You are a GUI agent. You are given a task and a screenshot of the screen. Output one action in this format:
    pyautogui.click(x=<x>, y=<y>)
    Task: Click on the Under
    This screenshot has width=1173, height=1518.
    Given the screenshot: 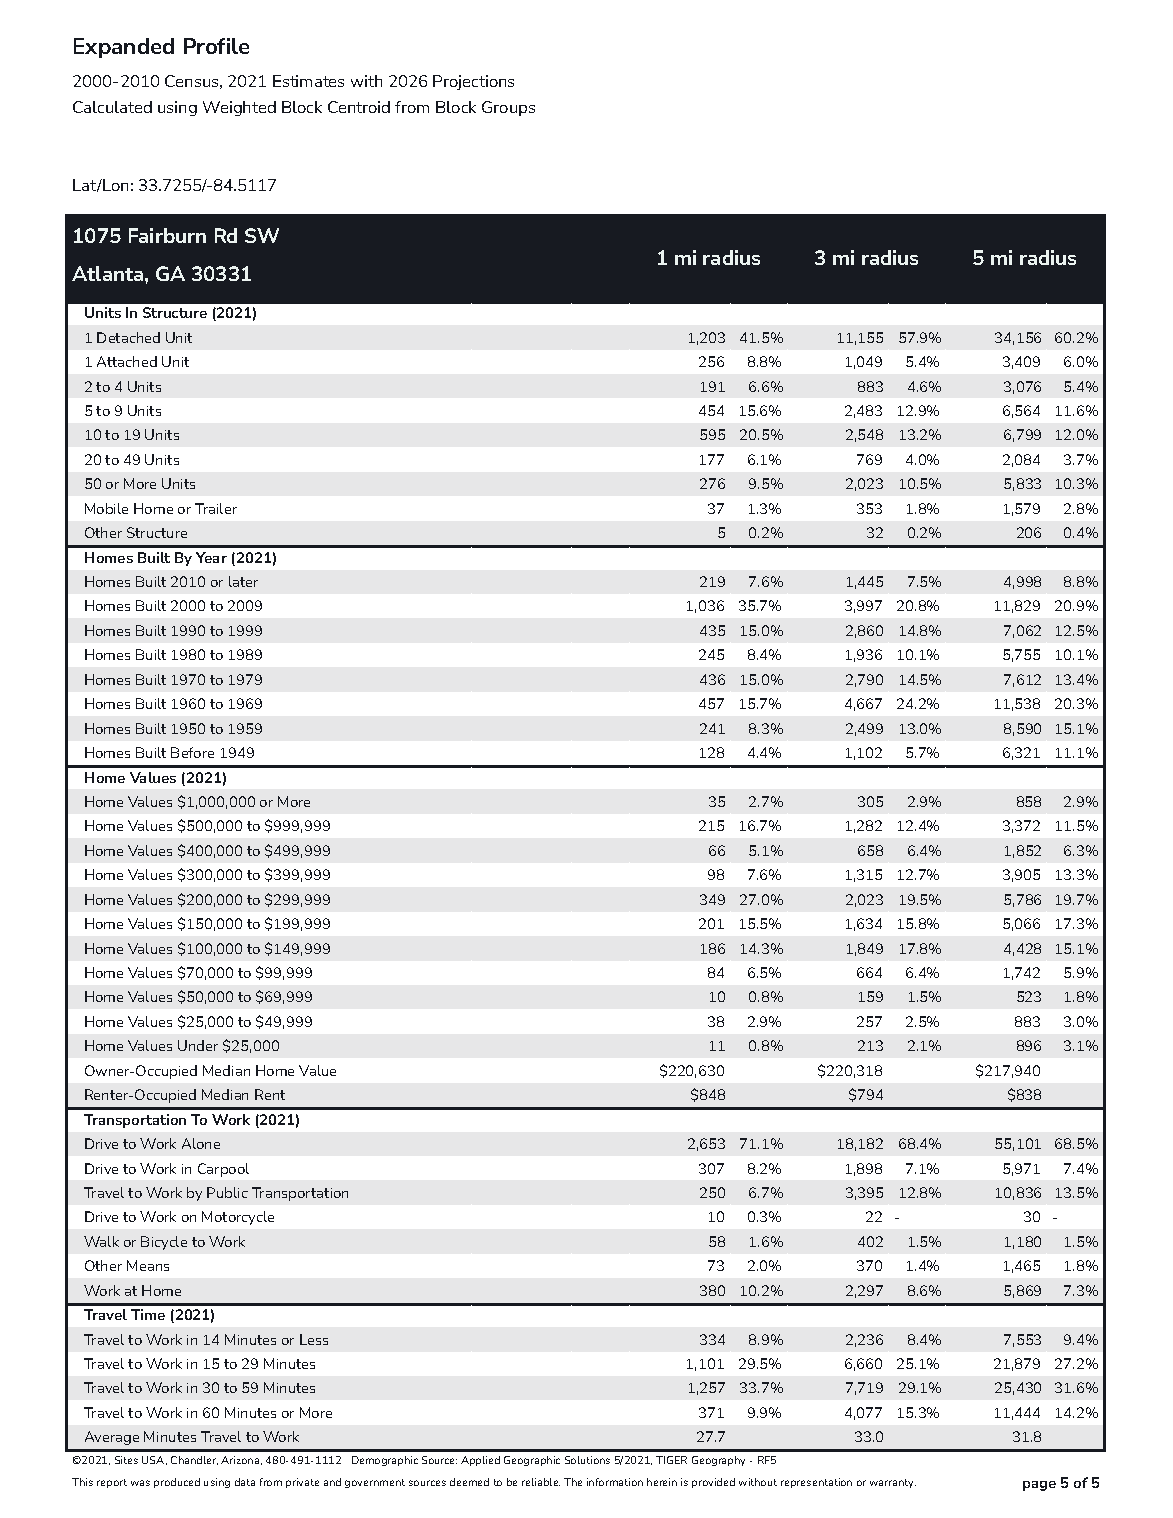 What is the action you would take?
    pyautogui.click(x=198, y=1045)
